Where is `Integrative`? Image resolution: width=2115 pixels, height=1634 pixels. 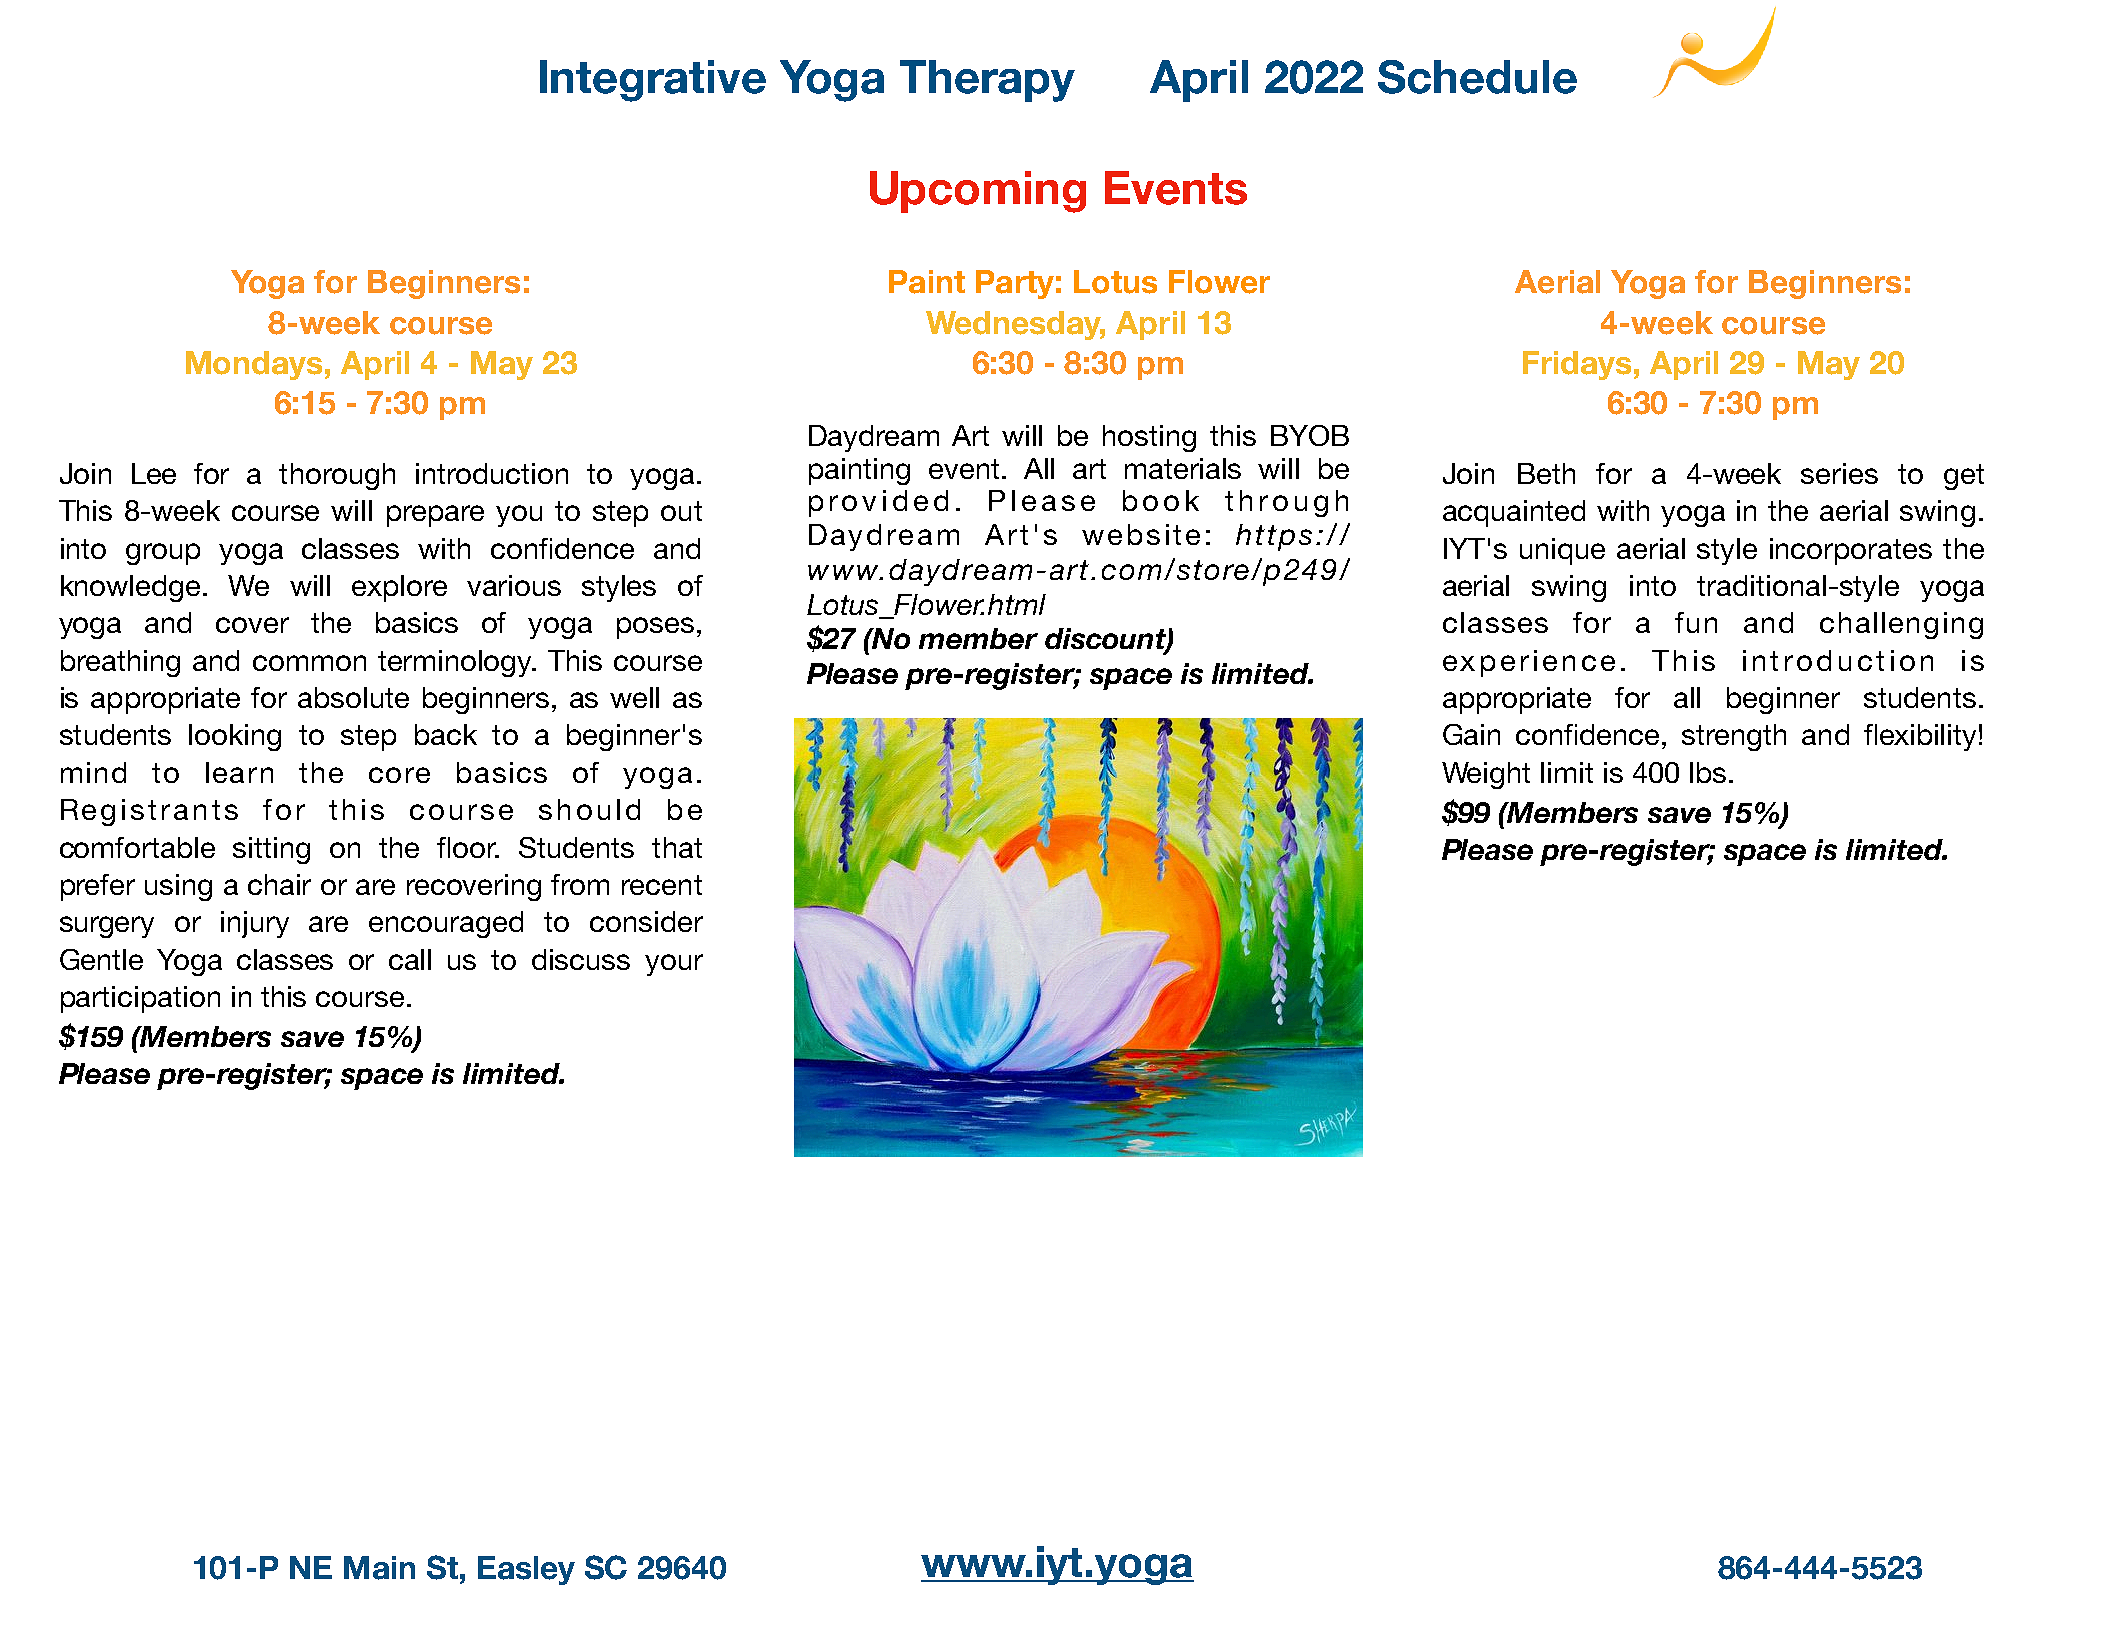 Integrative is located at coordinates (653, 81).
